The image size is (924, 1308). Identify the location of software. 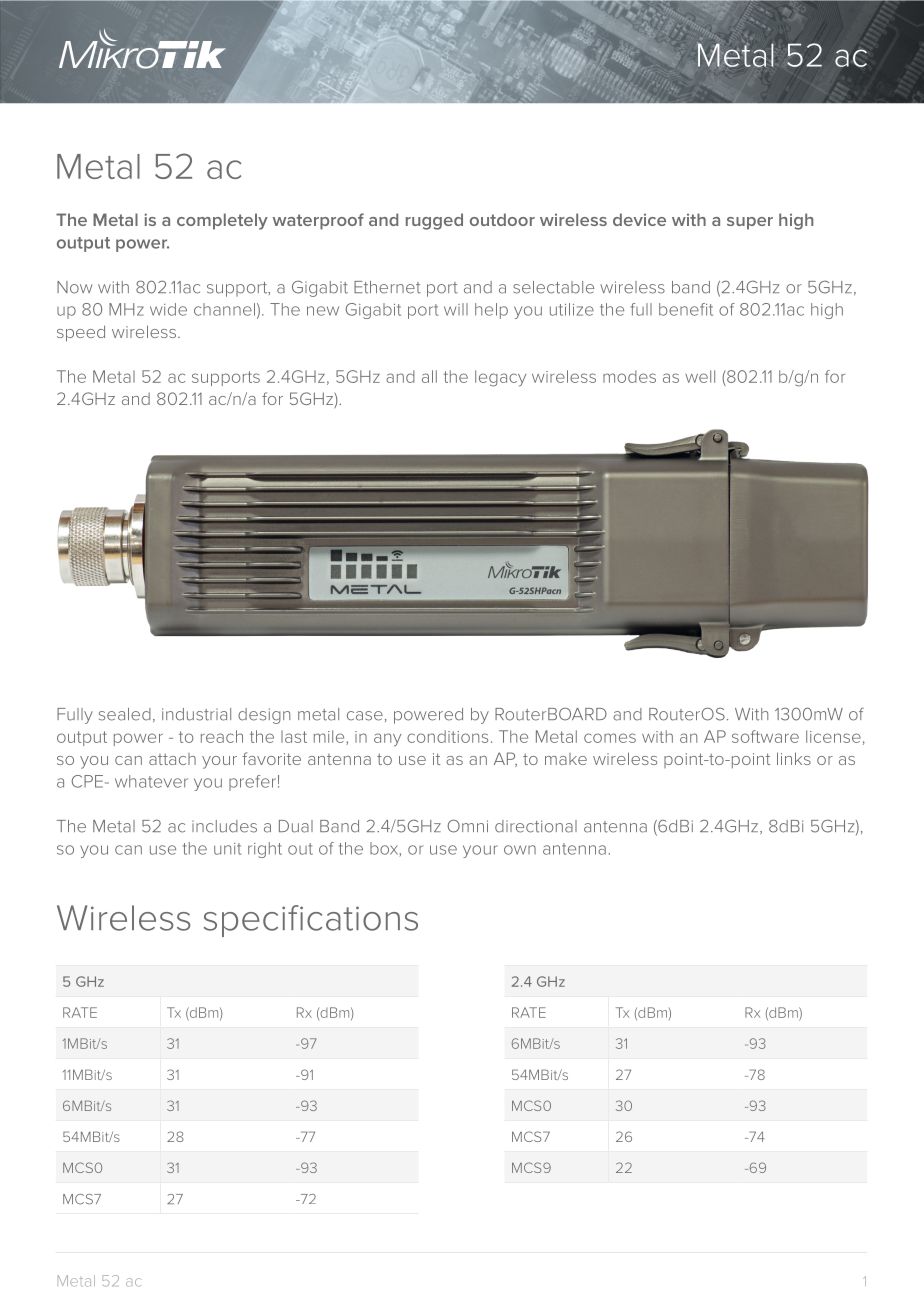
(765, 736).
